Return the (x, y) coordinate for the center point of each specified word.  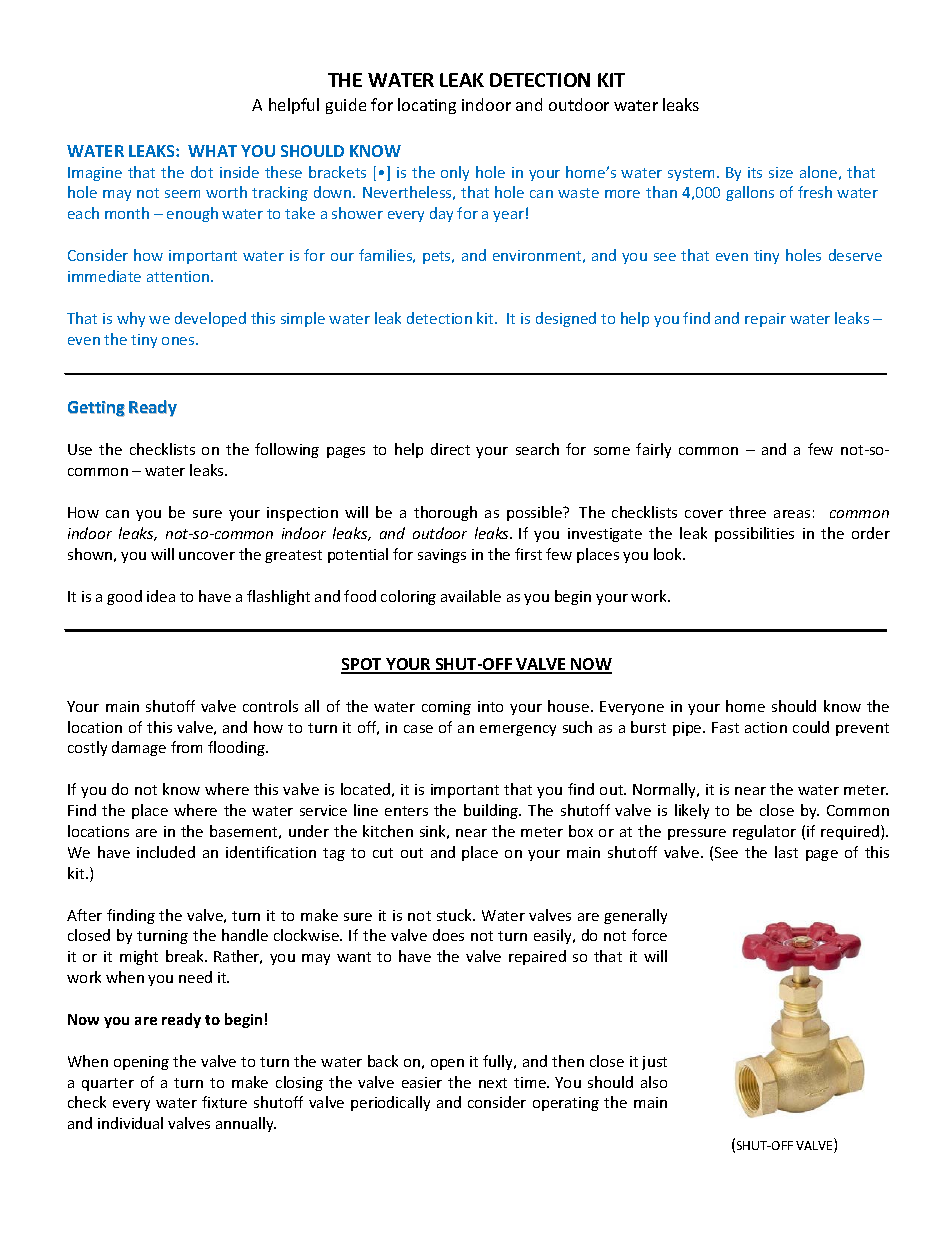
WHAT (212, 151)
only (455, 173)
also (654, 1082)
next (493, 1083)
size (781, 172)
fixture (224, 1102)
